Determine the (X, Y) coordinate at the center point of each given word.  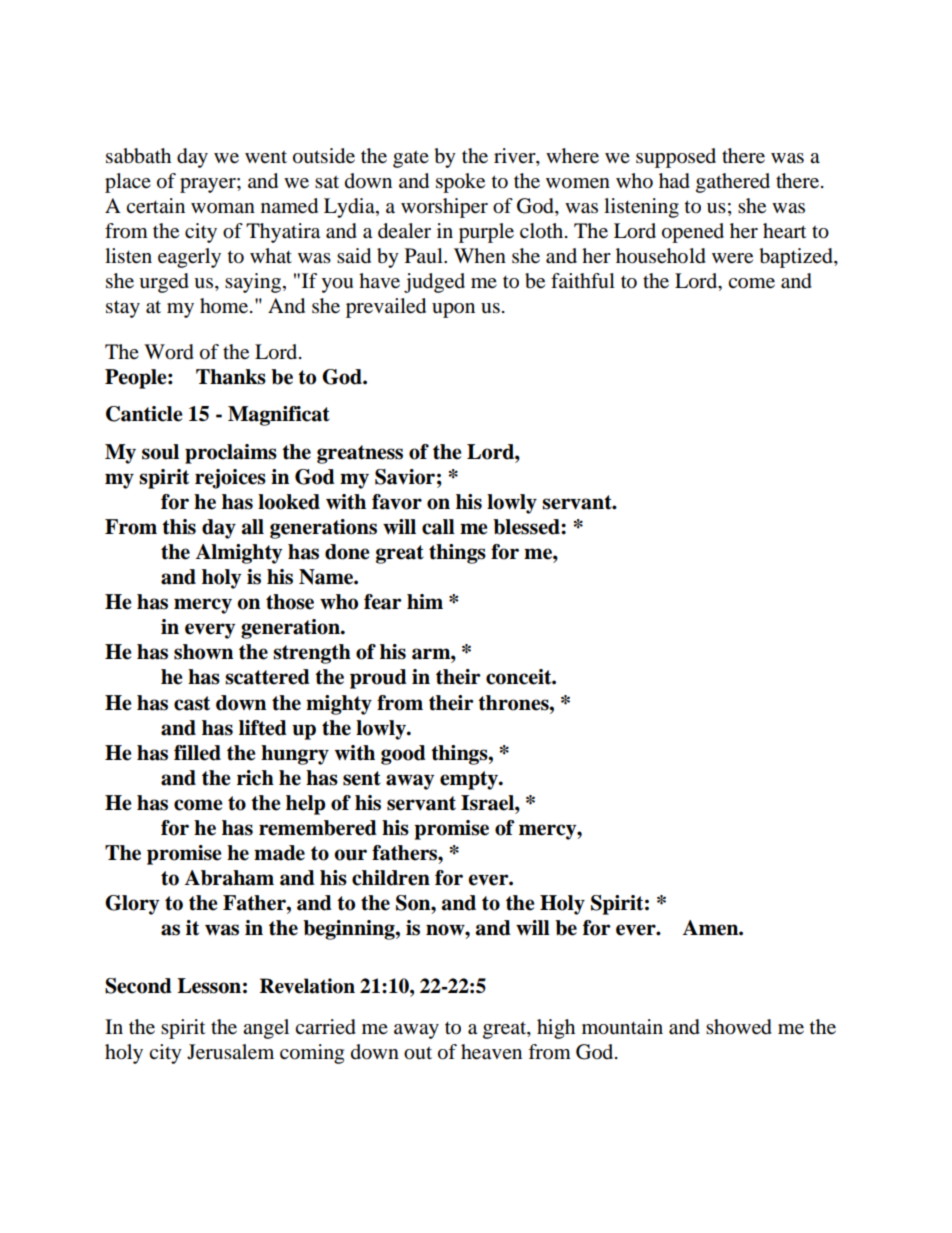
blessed (527, 527)
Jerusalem (230, 1052)
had (674, 181)
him (425, 601)
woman (223, 208)
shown (203, 652)
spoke (460, 183)
